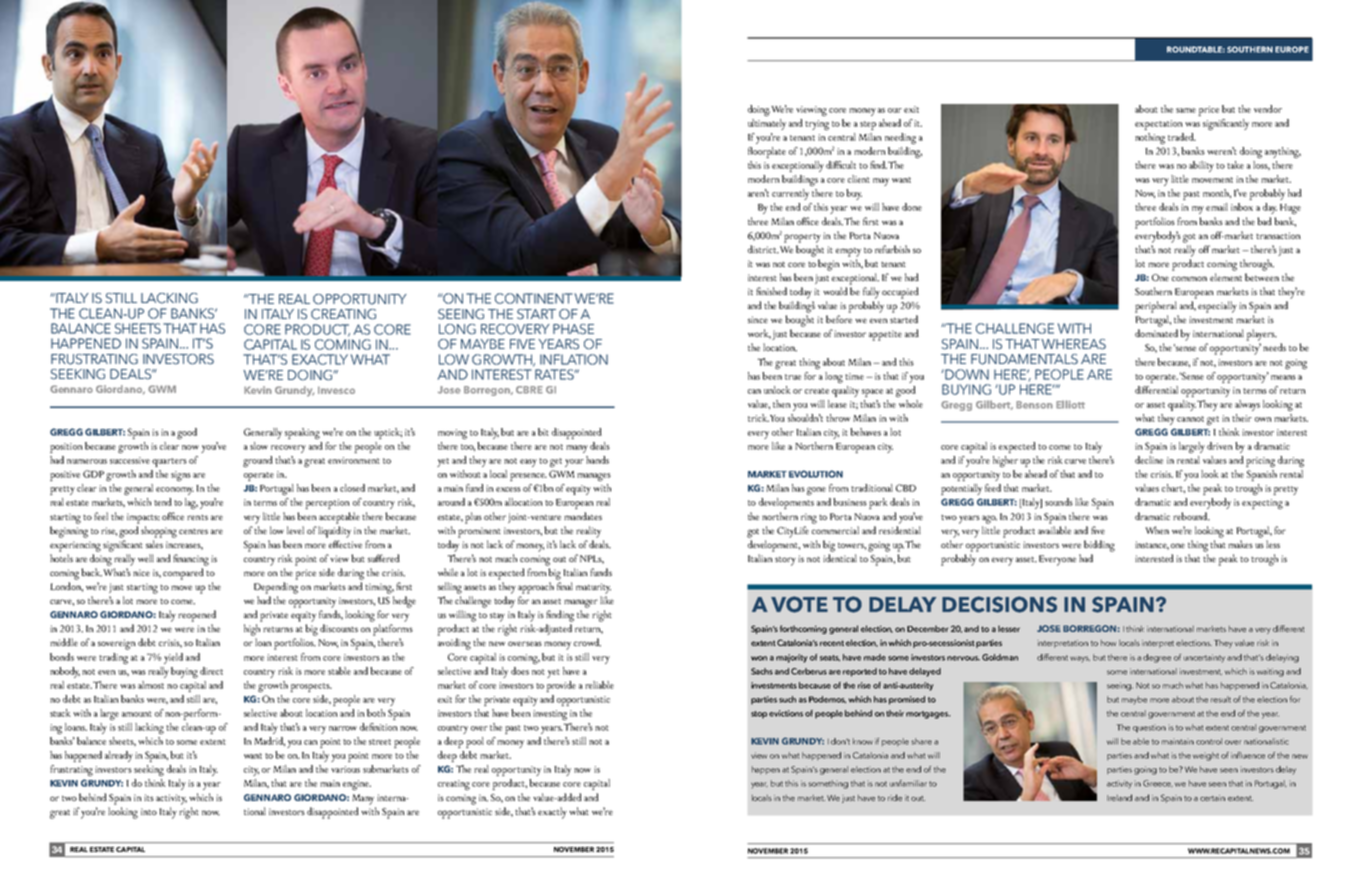 The width and height of the screenshot is (1362, 896). I want to click on expectation, so click(1159, 125).
